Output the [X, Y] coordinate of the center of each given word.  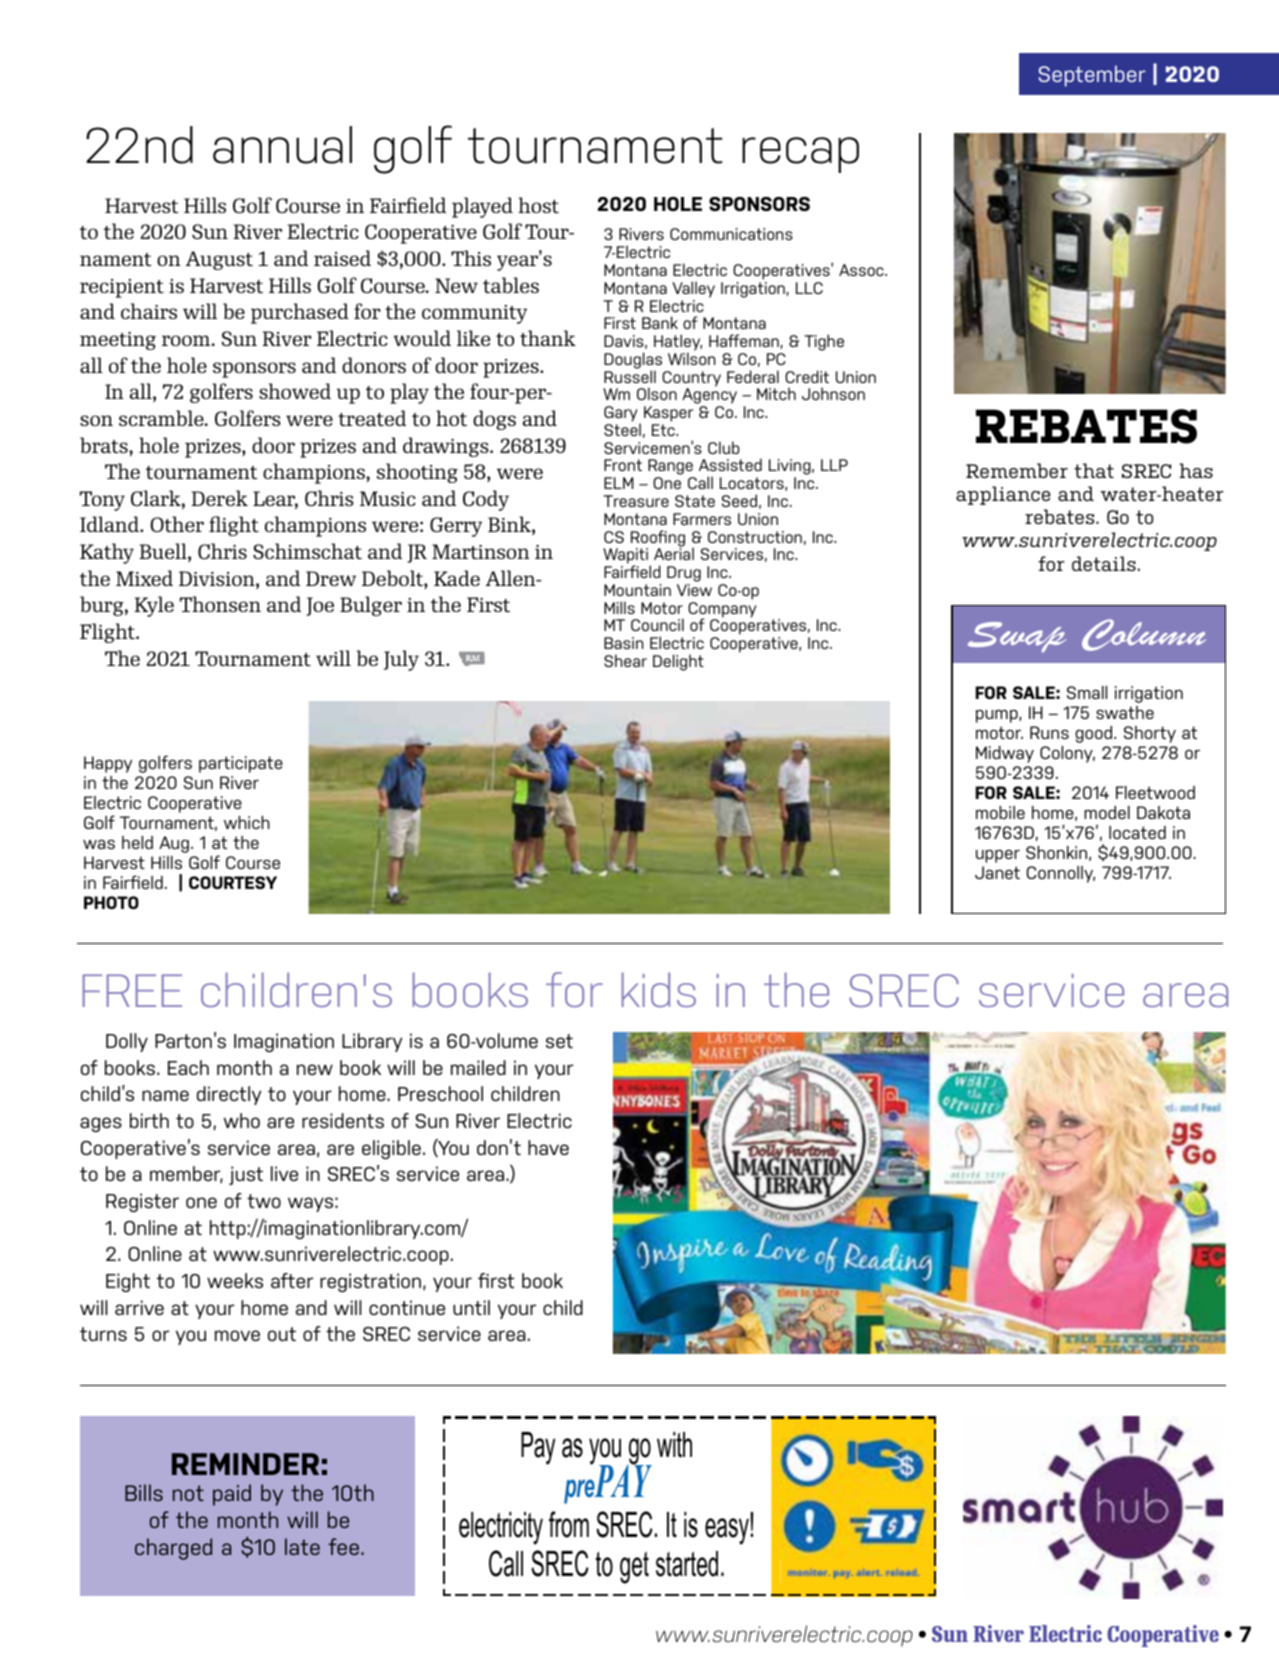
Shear [625, 660]
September [1092, 76]
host [538, 205]
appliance [1003, 495]
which [247, 822]
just [246, 1175]
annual [282, 145]
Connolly [1061, 874]
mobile [1000, 812]
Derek [219, 498]
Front [623, 465]
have [548, 1147]
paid [232, 1495]
